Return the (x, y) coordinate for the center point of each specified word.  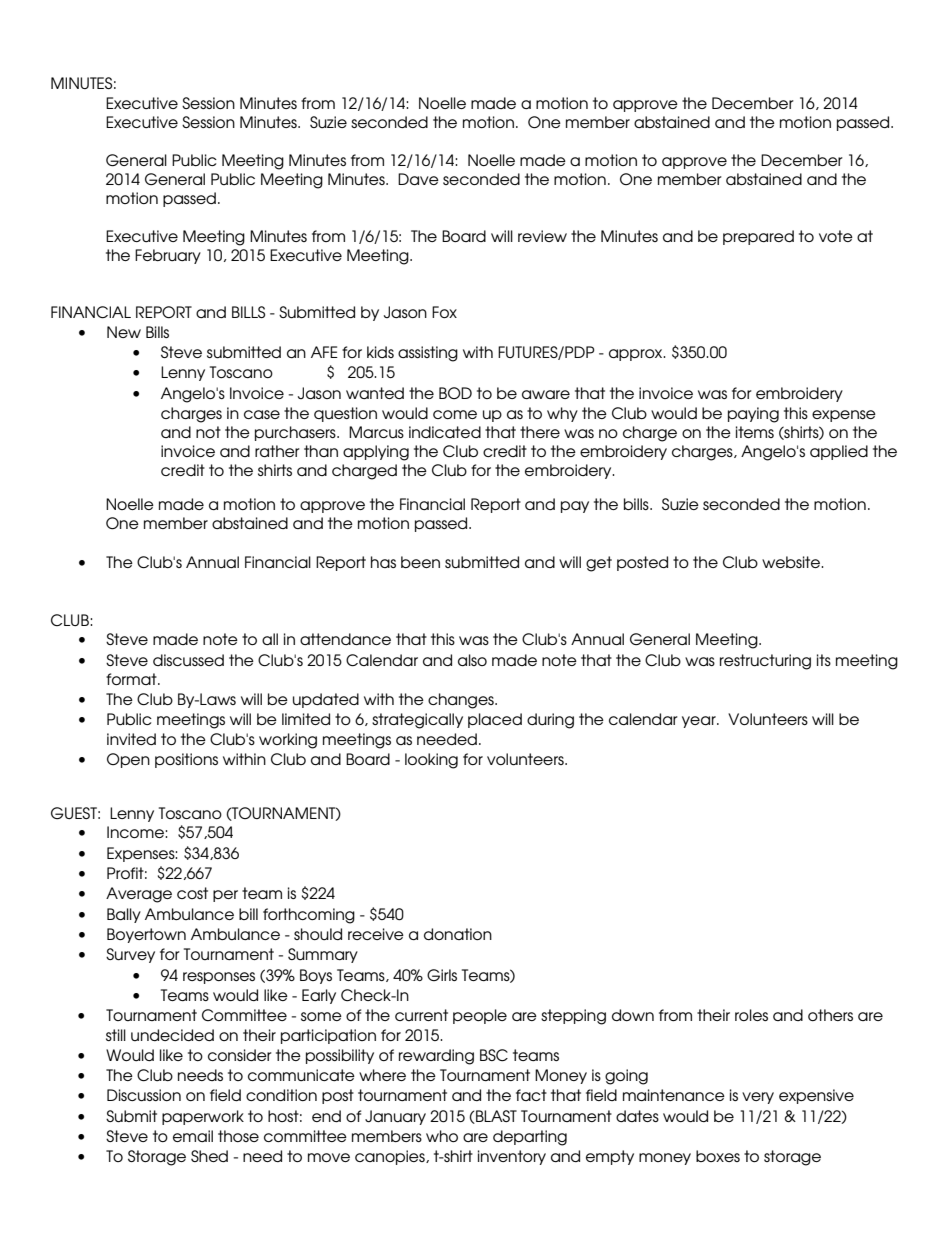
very (758, 1098)
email (193, 1136)
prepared (758, 237)
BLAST (495, 1117)
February (168, 256)
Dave (418, 179)
